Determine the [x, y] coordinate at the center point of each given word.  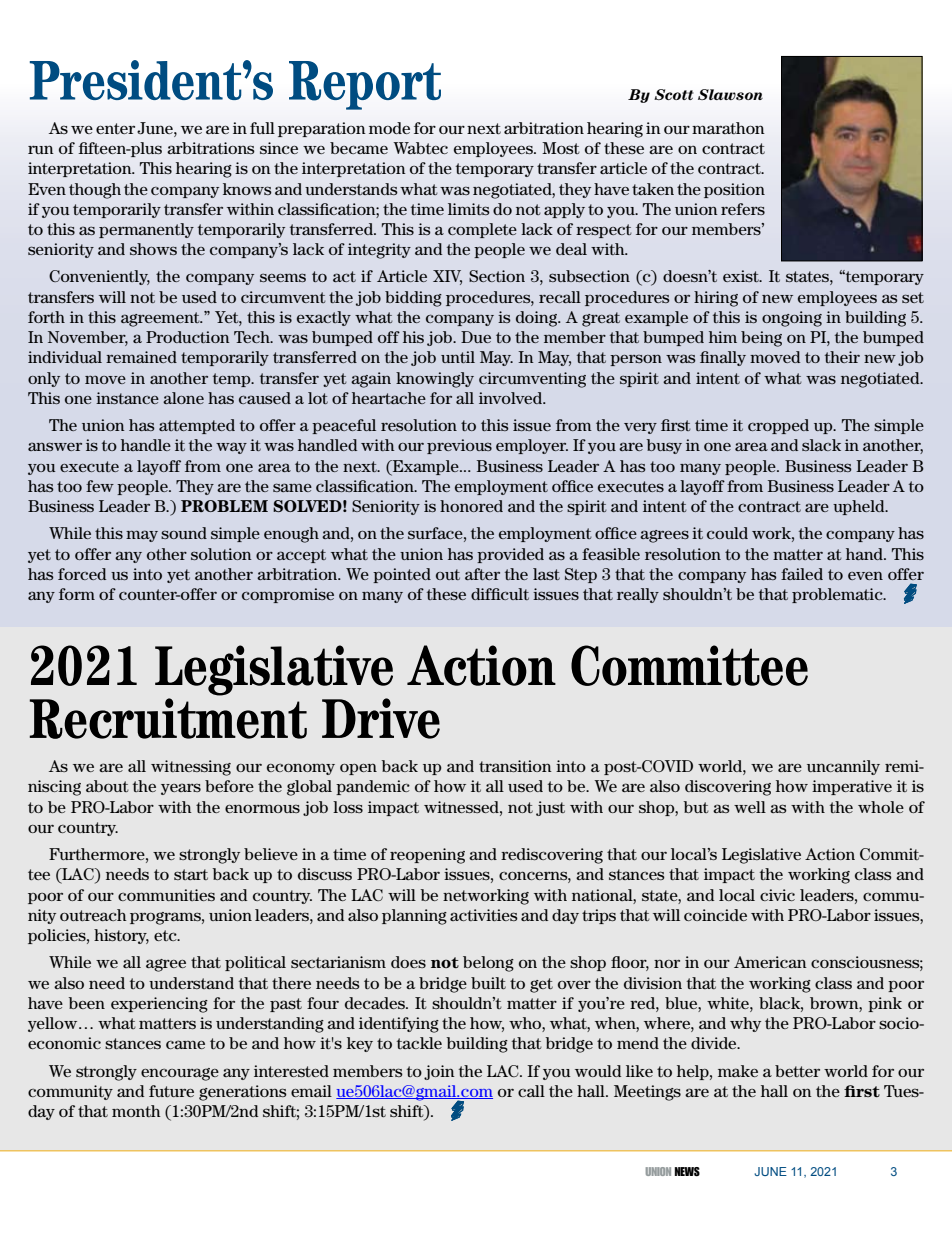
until [458, 357]
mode [389, 128]
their [842, 357]
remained [141, 357]
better [797, 1071]
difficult [500, 594]
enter [115, 128]
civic [777, 895]
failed [802, 574]
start [191, 874]
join [439, 1072]
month [136, 1111]
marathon [728, 128]
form [77, 594]
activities [484, 915]
